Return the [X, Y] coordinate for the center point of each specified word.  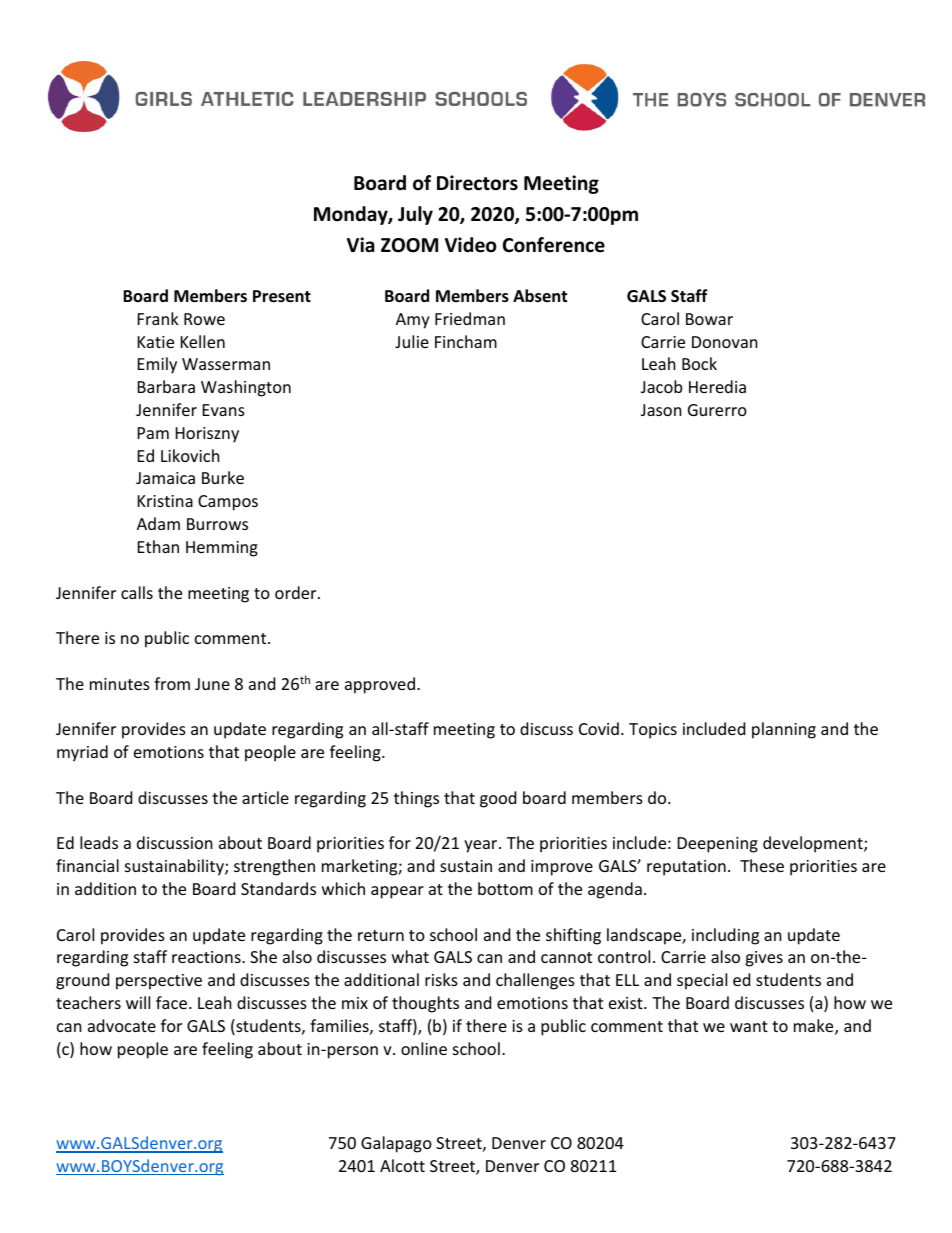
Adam [158, 523]
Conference [554, 245]
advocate [122, 1025]
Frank [158, 318]
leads [99, 842]
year [482, 846]
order [297, 592]
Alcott [402, 1165]
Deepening [718, 845]
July [415, 215]
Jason [661, 410]
